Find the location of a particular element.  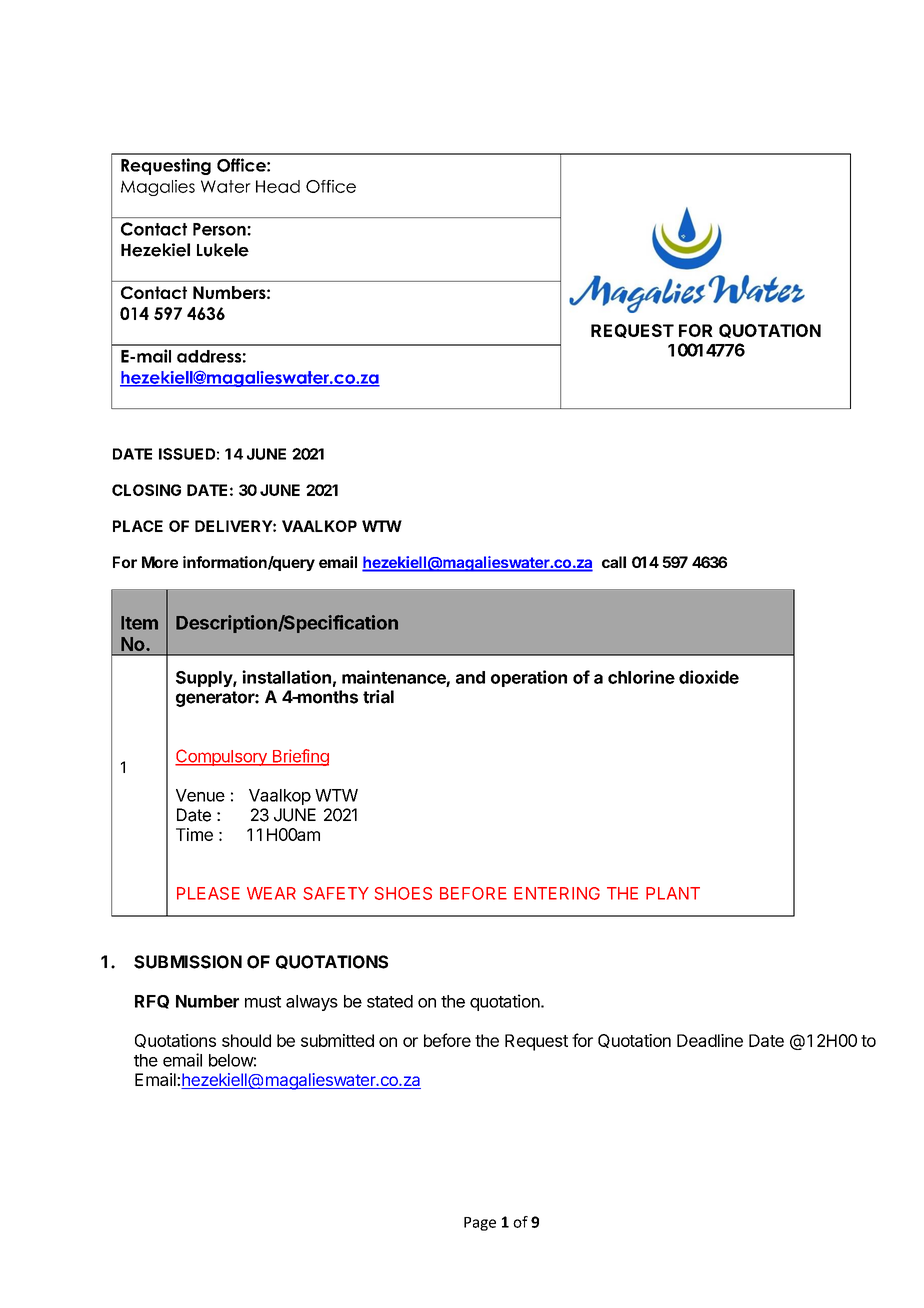

Head is located at coordinates (278, 186).
